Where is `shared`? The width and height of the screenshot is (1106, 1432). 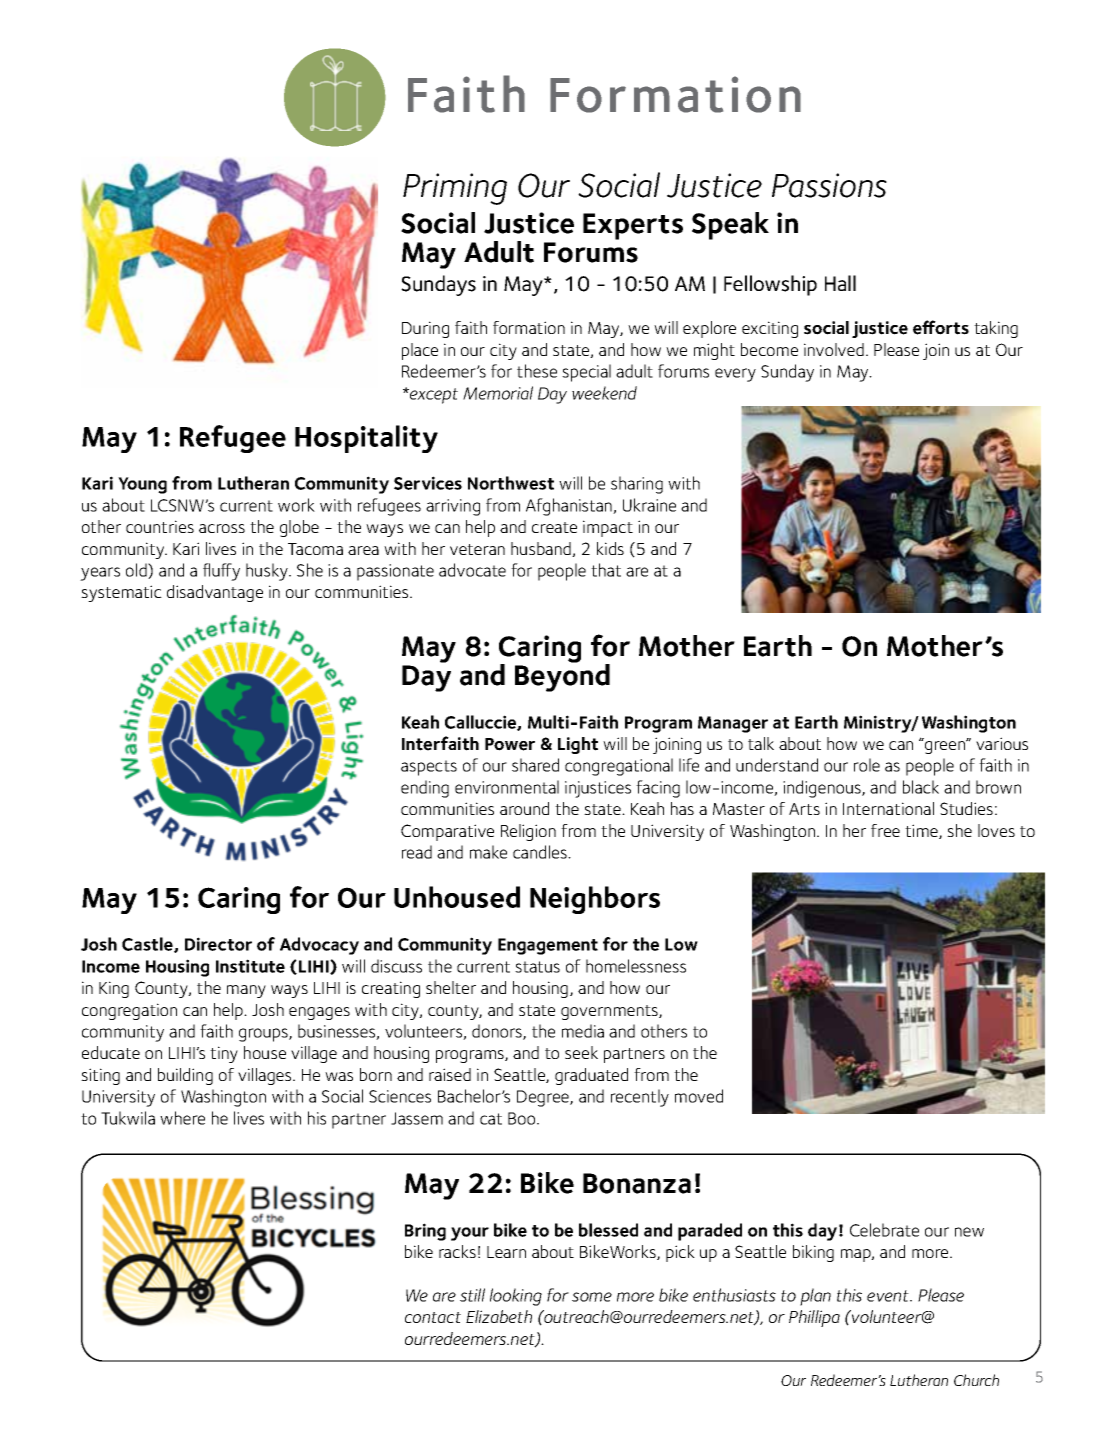 shared is located at coordinates (535, 765).
